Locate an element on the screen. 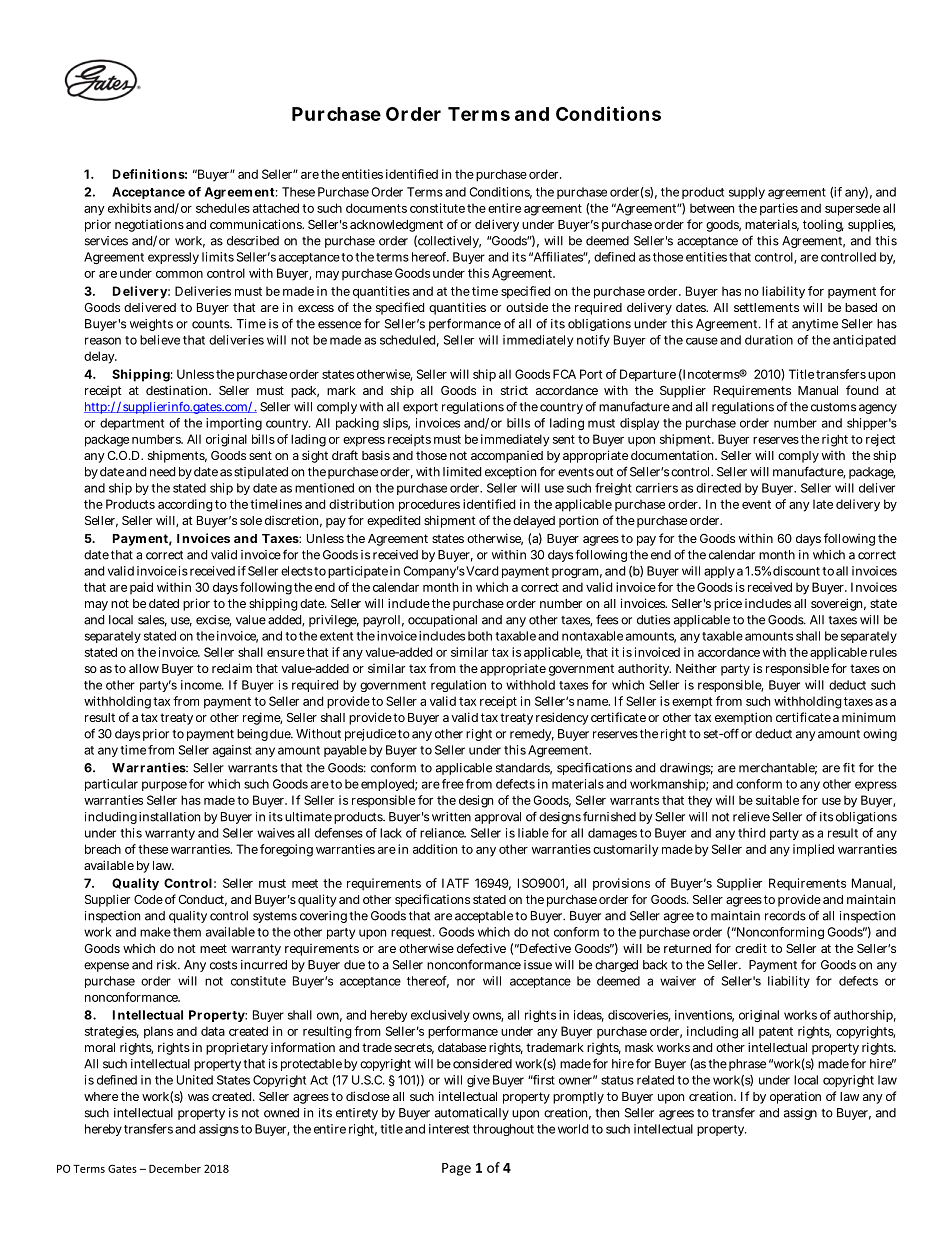 The width and height of the screenshot is (952, 1233). need is located at coordinates (162, 472).
